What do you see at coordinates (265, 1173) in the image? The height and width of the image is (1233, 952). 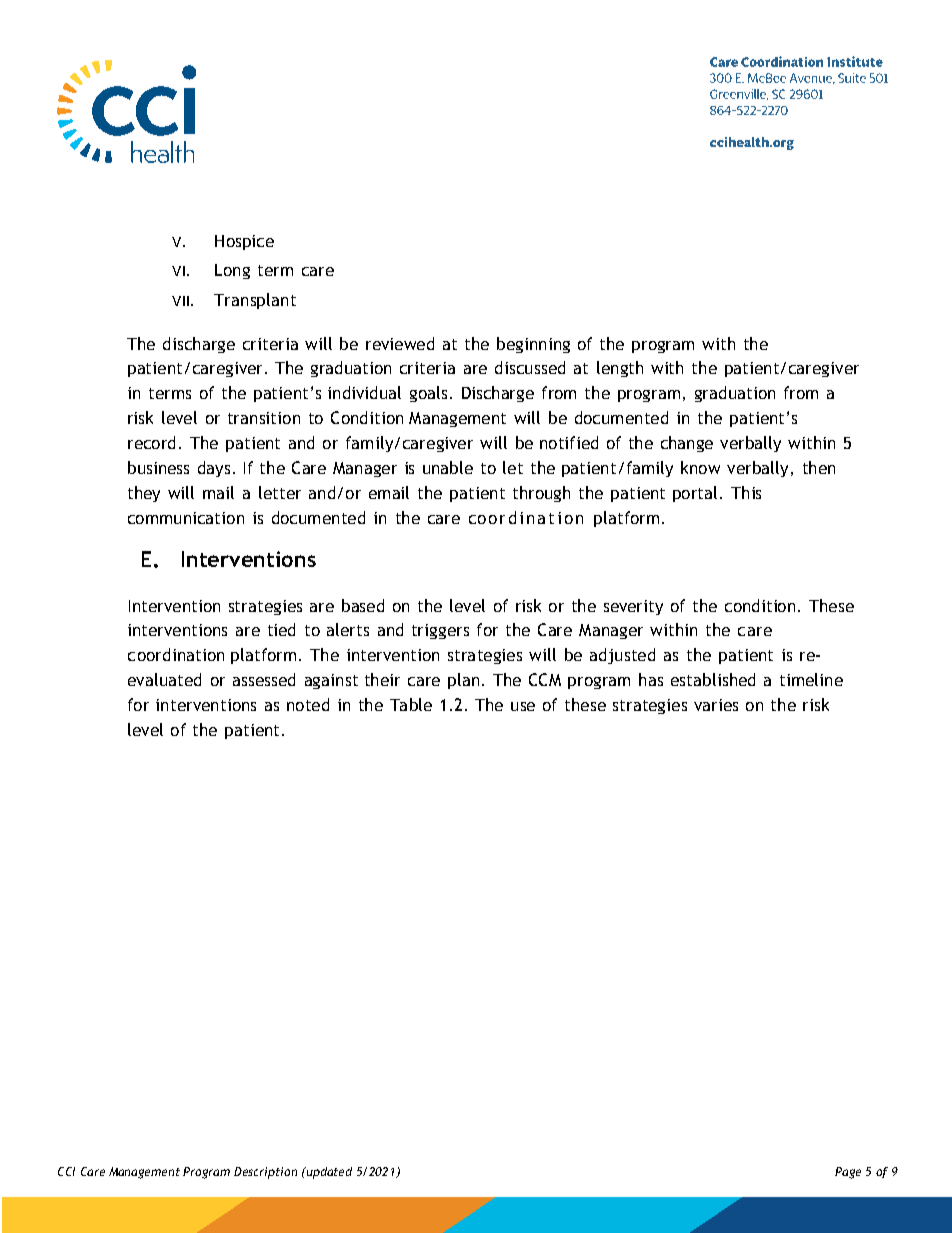 I see `Description` at bounding box center [265, 1173].
